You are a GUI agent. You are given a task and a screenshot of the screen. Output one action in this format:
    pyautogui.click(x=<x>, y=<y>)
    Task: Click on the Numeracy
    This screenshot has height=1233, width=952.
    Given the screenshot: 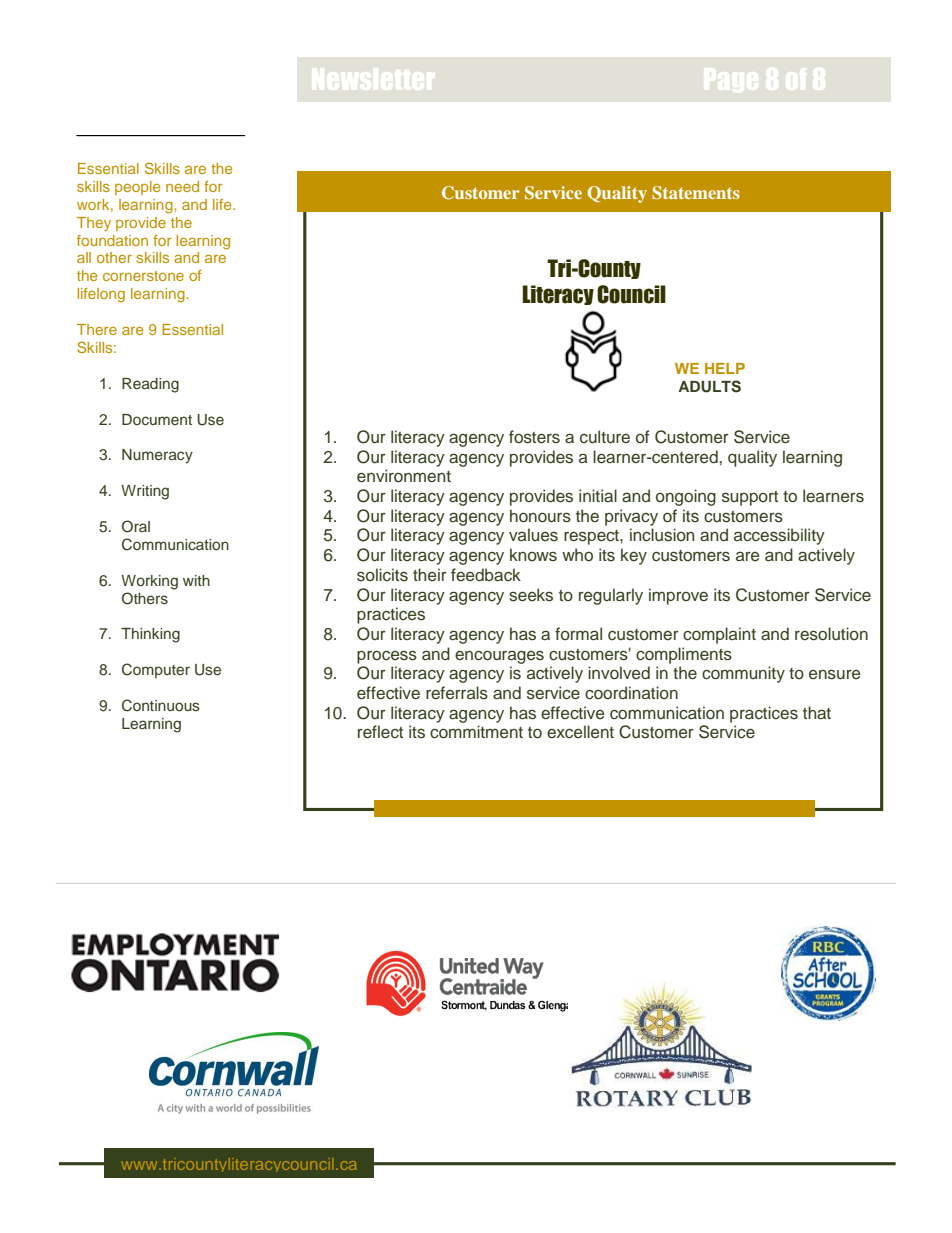 What is the action you would take?
    pyautogui.click(x=157, y=456)
